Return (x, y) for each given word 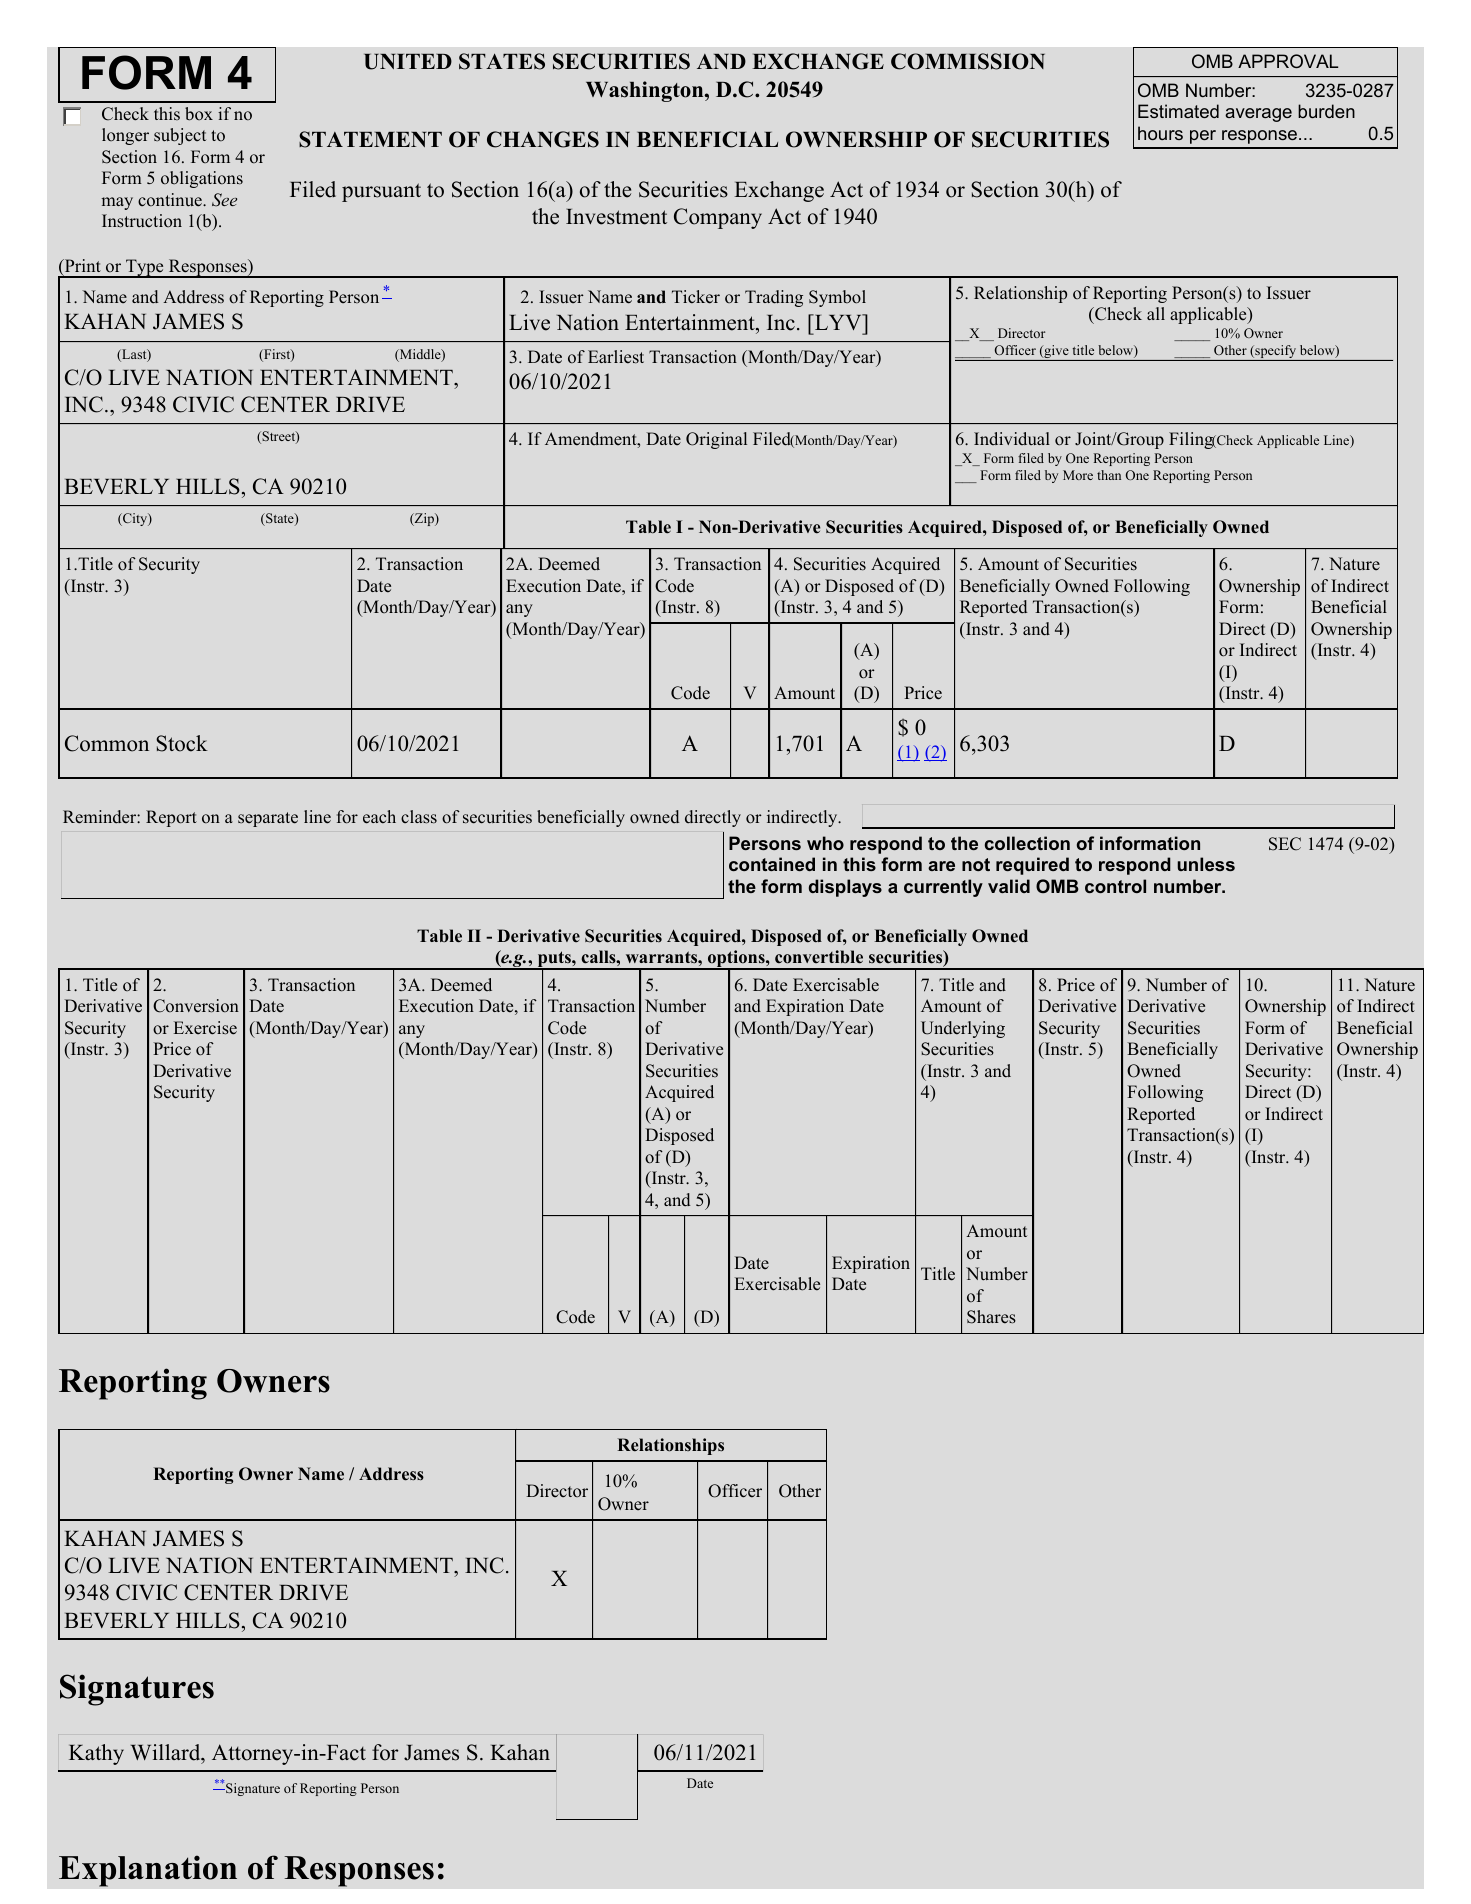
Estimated (1178, 111)
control (1115, 886)
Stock (182, 743)
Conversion (196, 1006)
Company (718, 218)
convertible (819, 957)
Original (716, 440)
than (1109, 475)
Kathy (96, 1754)
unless (1206, 864)
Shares (991, 1317)
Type (145, 268)
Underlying (963, 1029)
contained (772, 864)
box (199, 114)
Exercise (205, 1028)
